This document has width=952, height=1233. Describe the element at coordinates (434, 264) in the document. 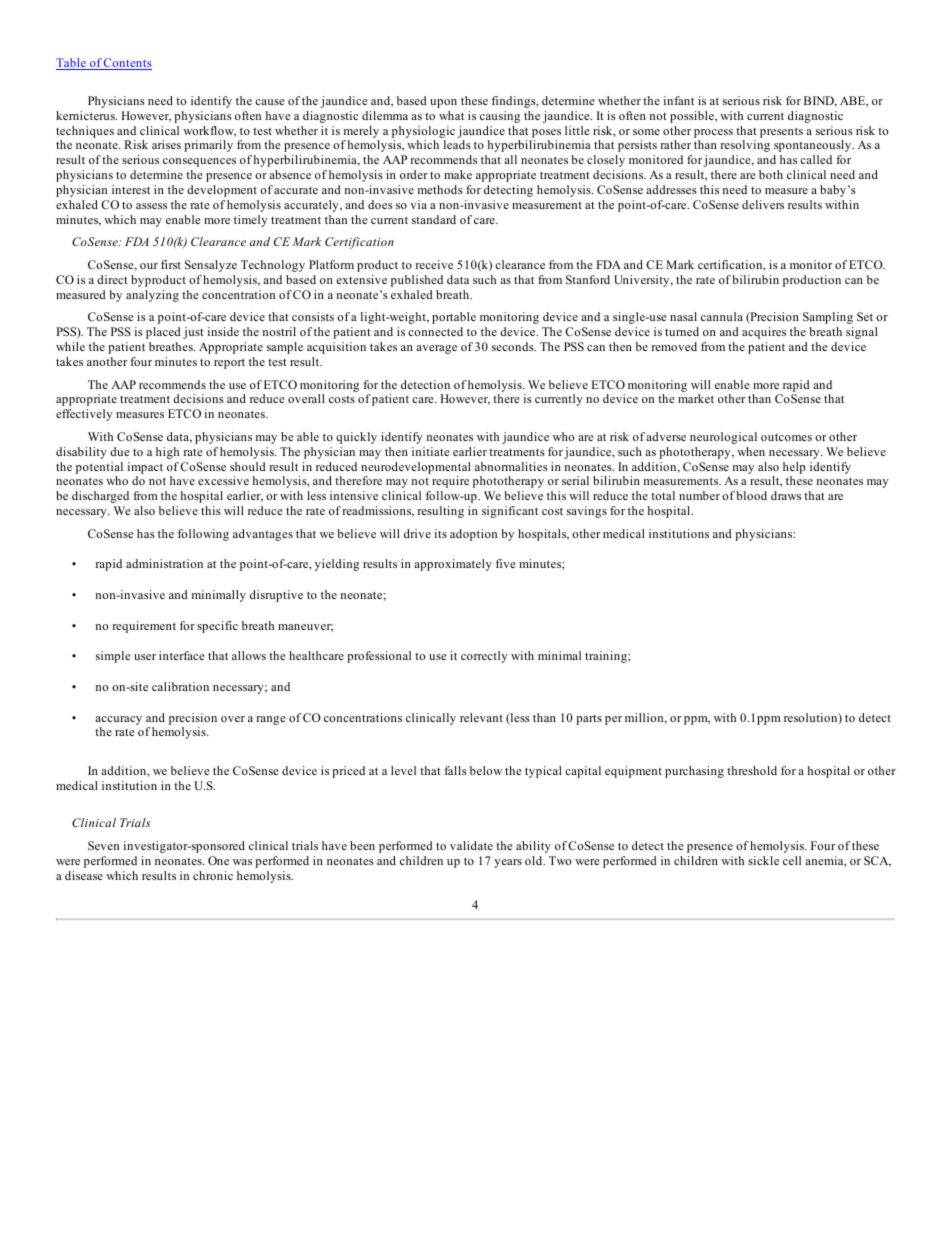

I see `receive` at that location.
